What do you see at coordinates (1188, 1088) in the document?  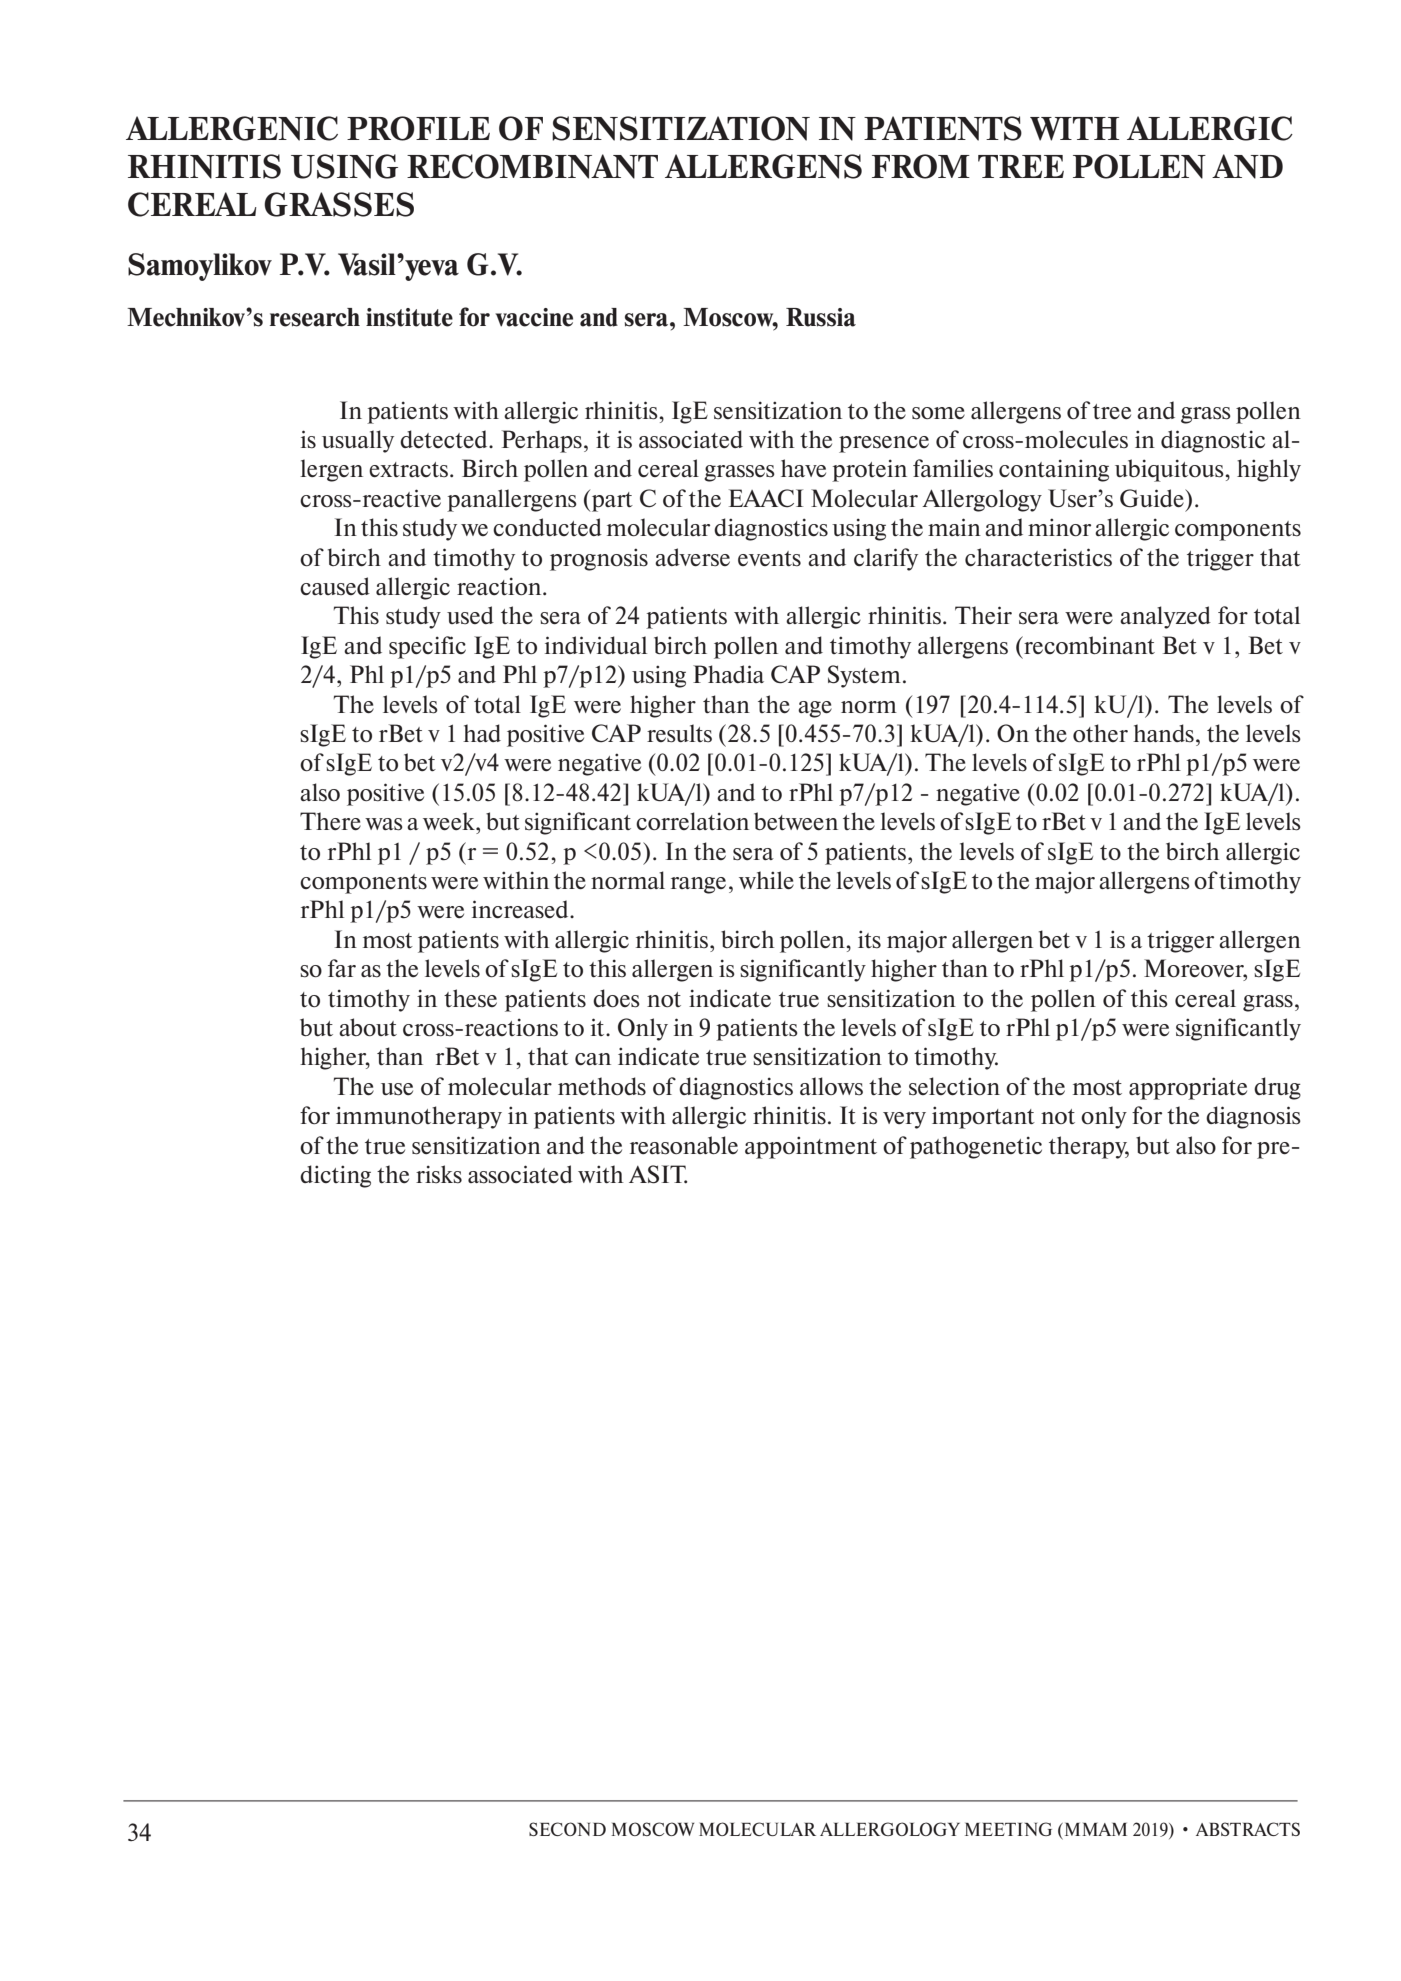 I see `appropriate` at bounding box center [1188, 1088].
